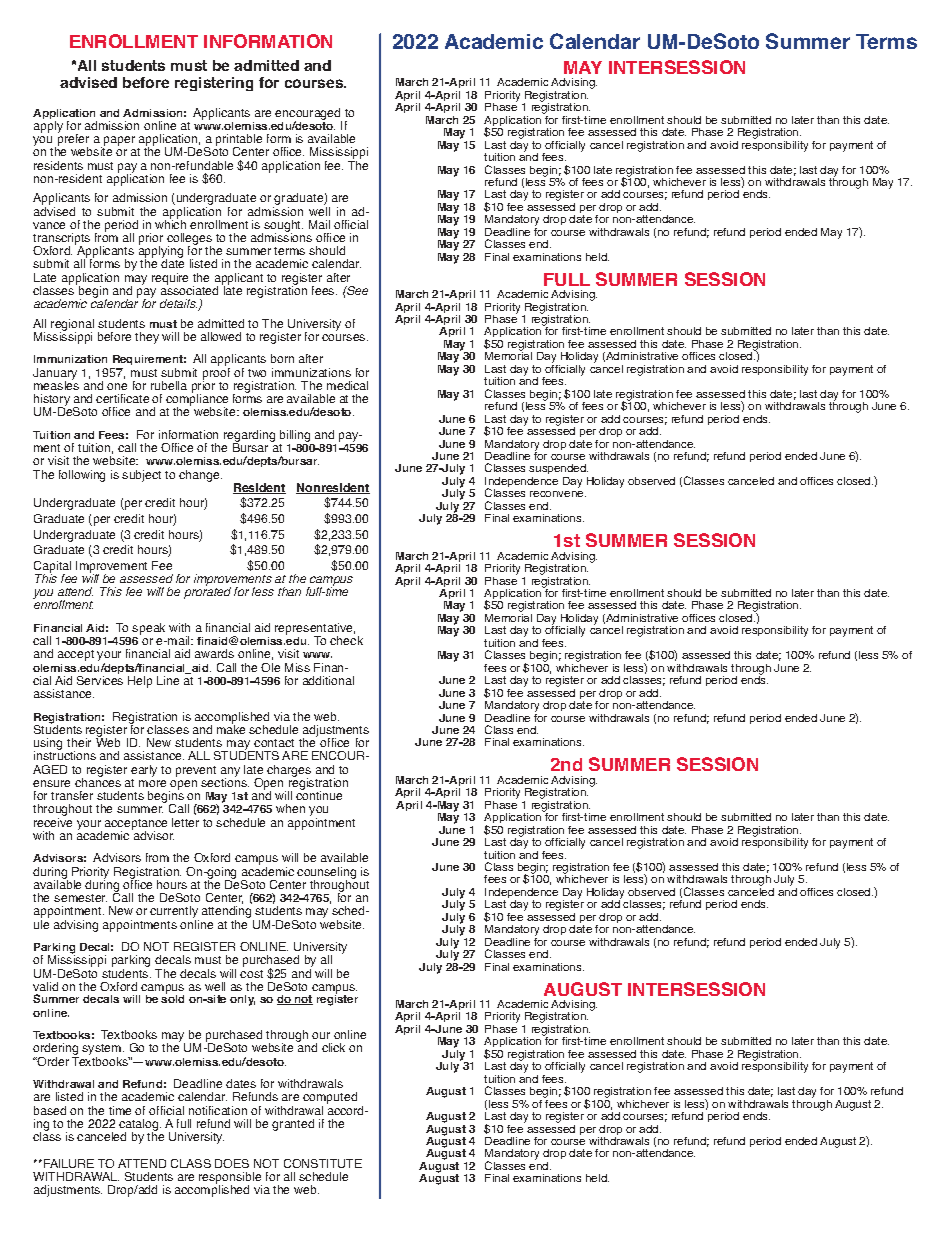  What do you see at coordinates (282, 227) in the image?
I see `sought` at bounding box center [282, 227].
